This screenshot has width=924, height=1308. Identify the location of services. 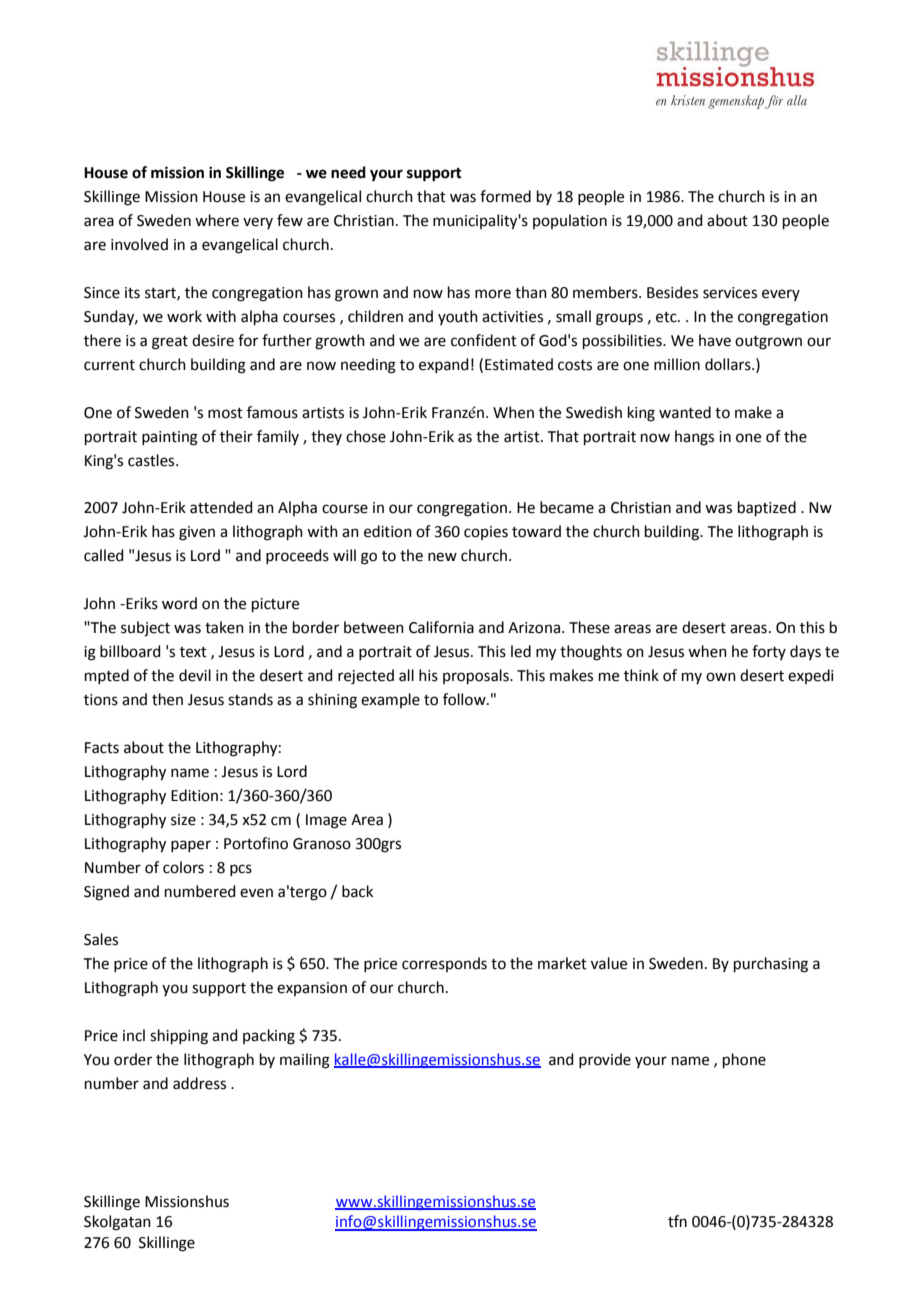
(730, 293).
